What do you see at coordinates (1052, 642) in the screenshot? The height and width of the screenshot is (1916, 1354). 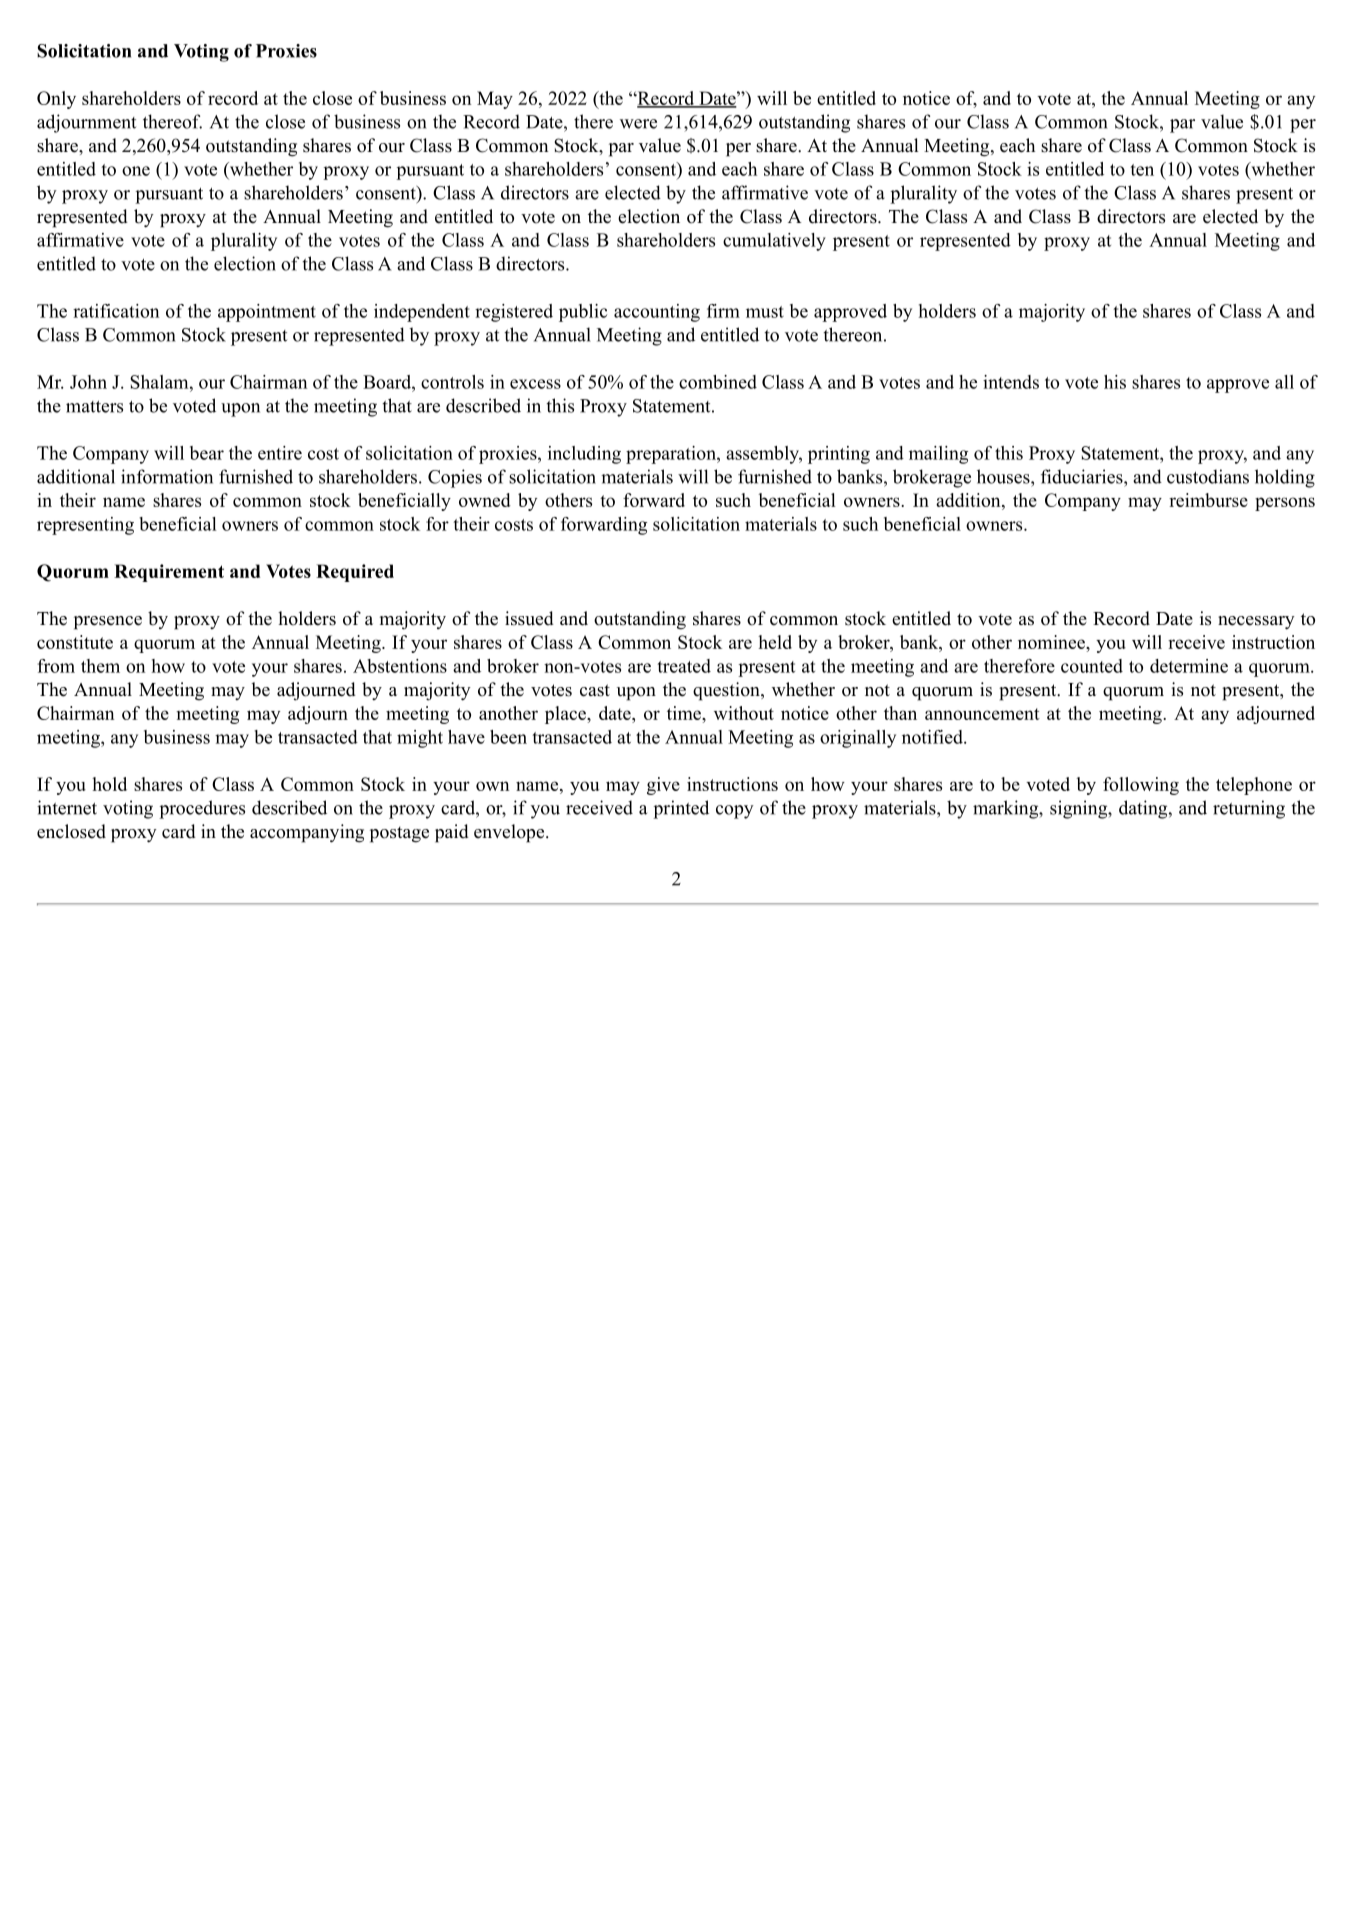 I see `nominee` at bounding box center [1052, 642].
